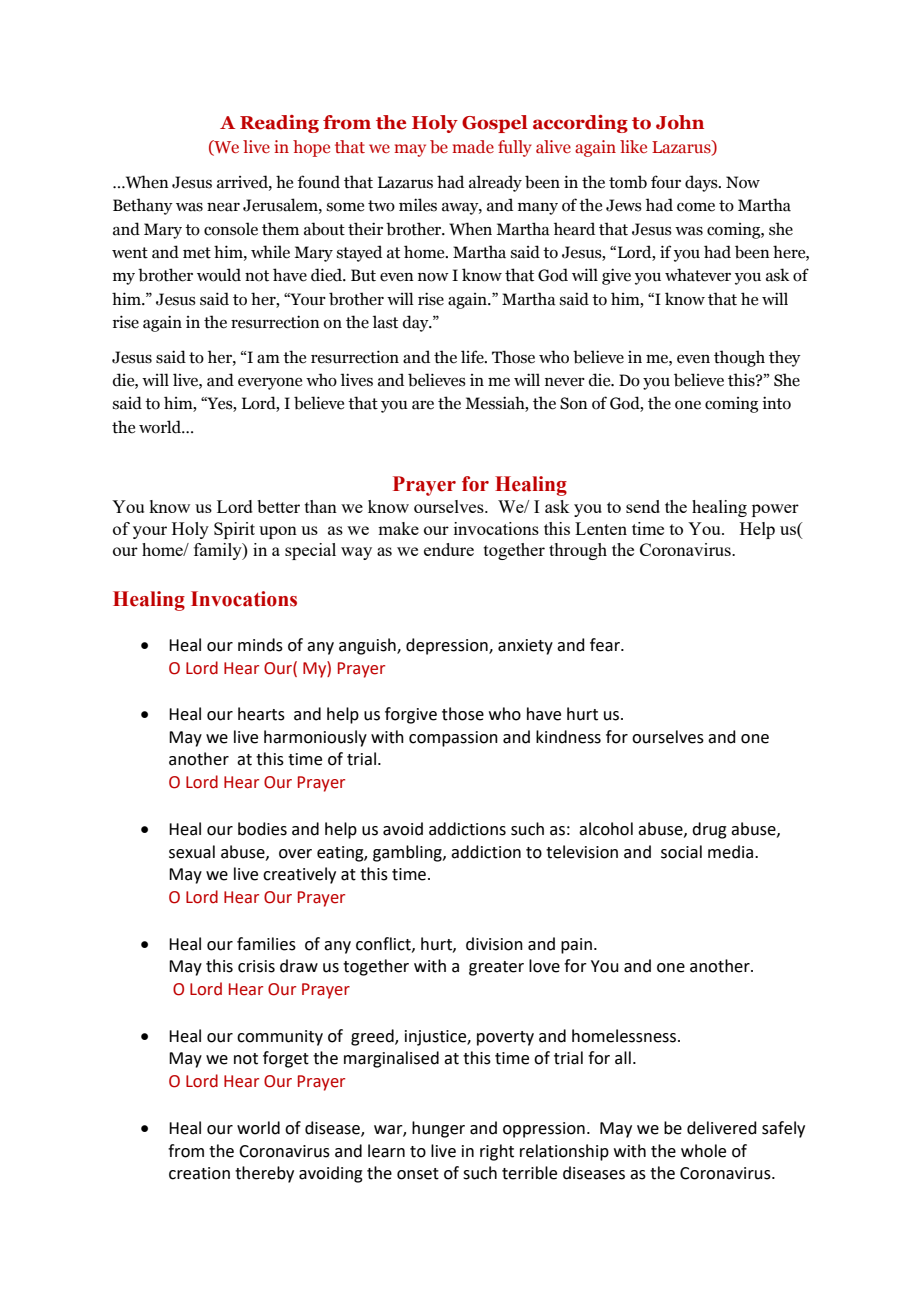 The width and height of the screenshot is (924, 1308). What do you see at coordinates (408, 853) in the screenshot?
I see `gambling` at bounding box center [408, 853].
